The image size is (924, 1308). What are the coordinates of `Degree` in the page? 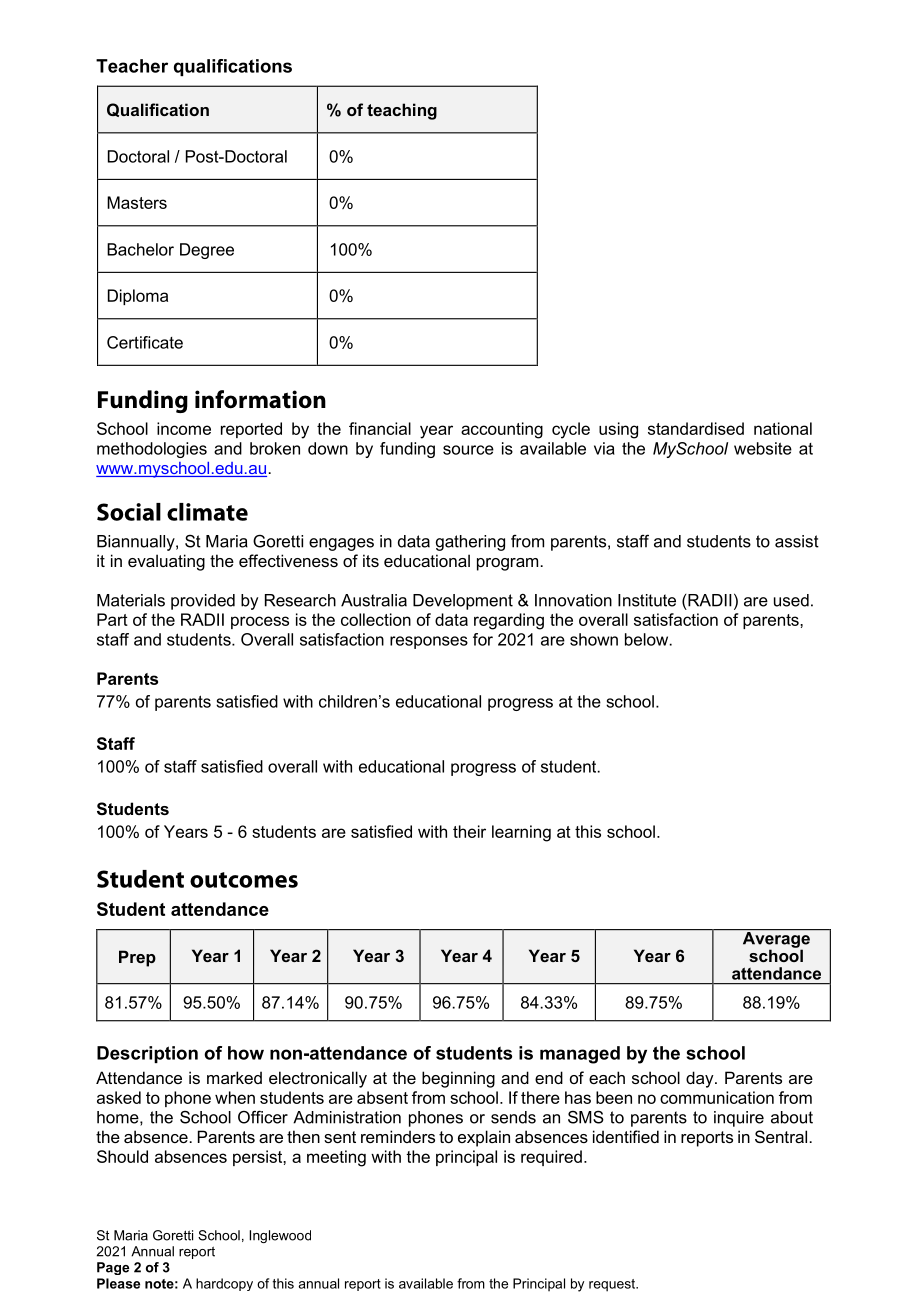 It's located at (207, 251).
